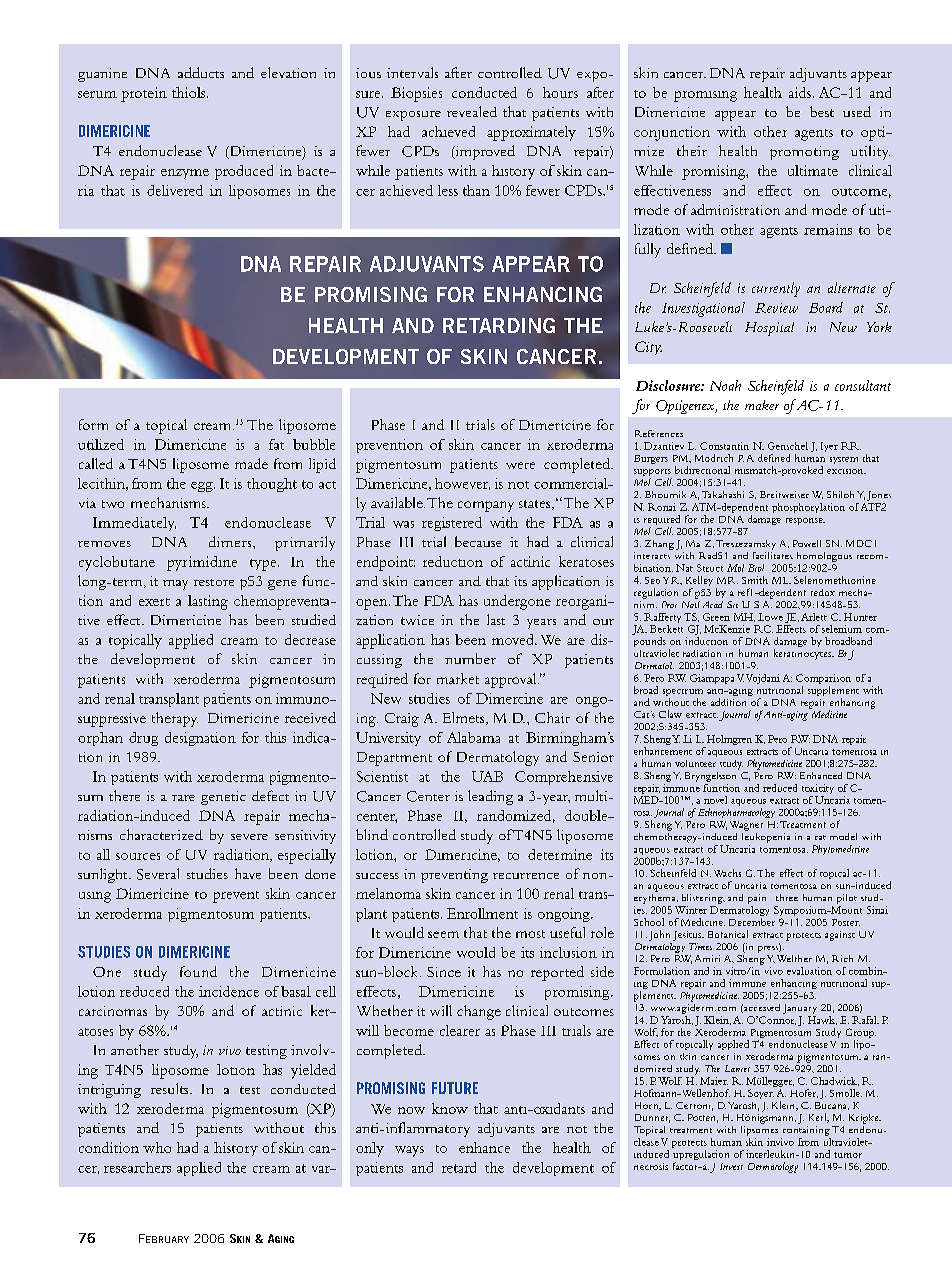 The height and width of the image is (1275, 952). I want to click on undergone, so click(517, 602).
